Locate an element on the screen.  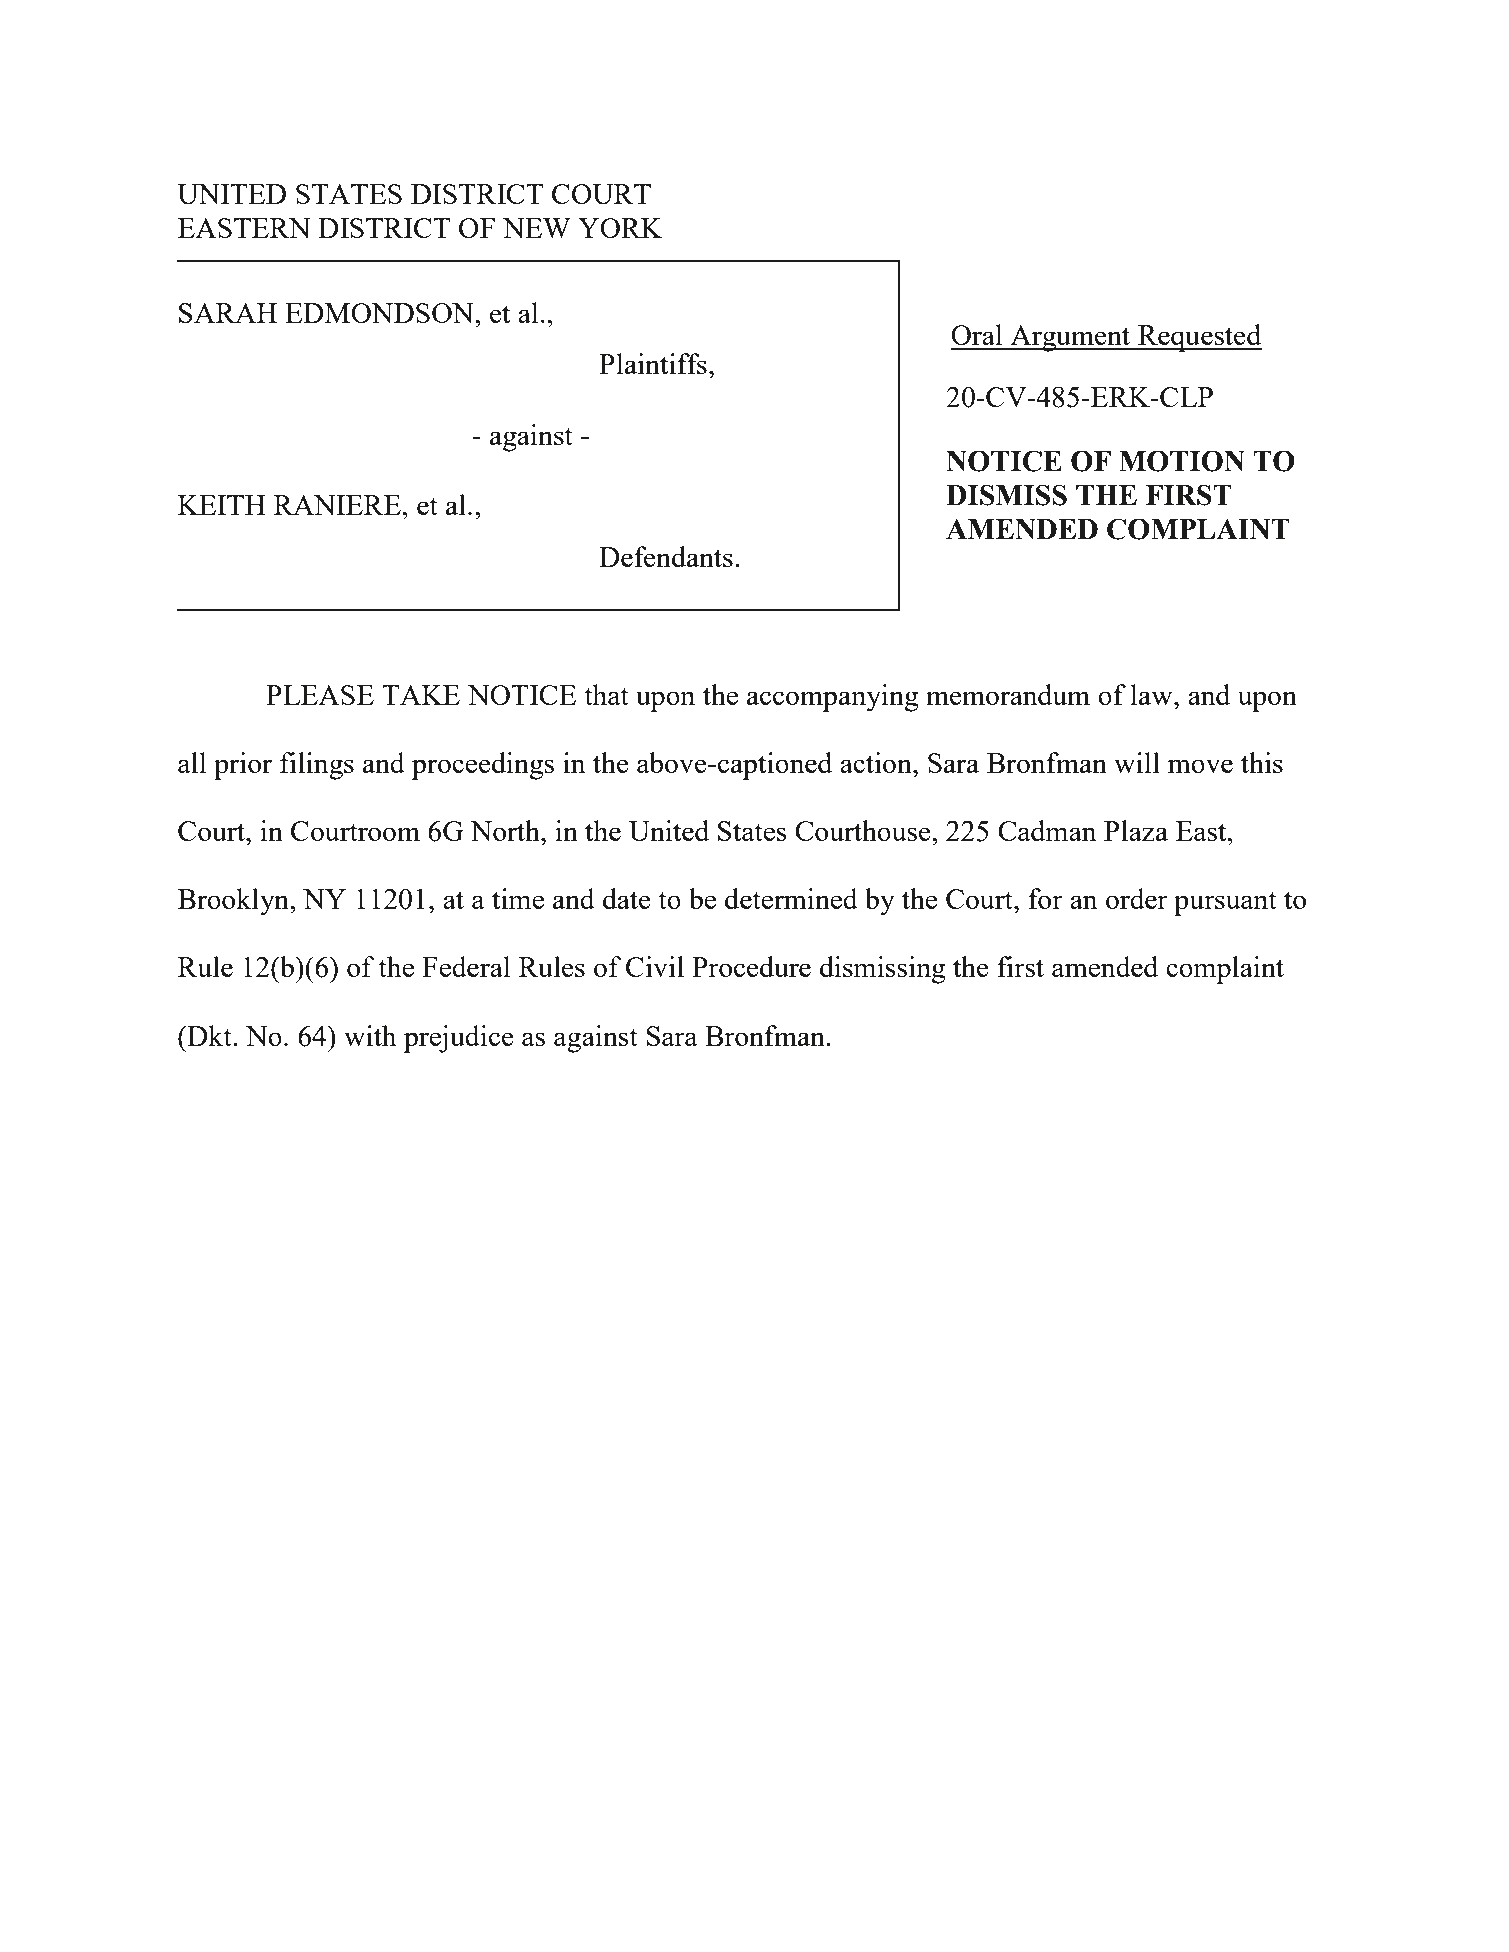
Defendants is located at coordinates (666, 556).
